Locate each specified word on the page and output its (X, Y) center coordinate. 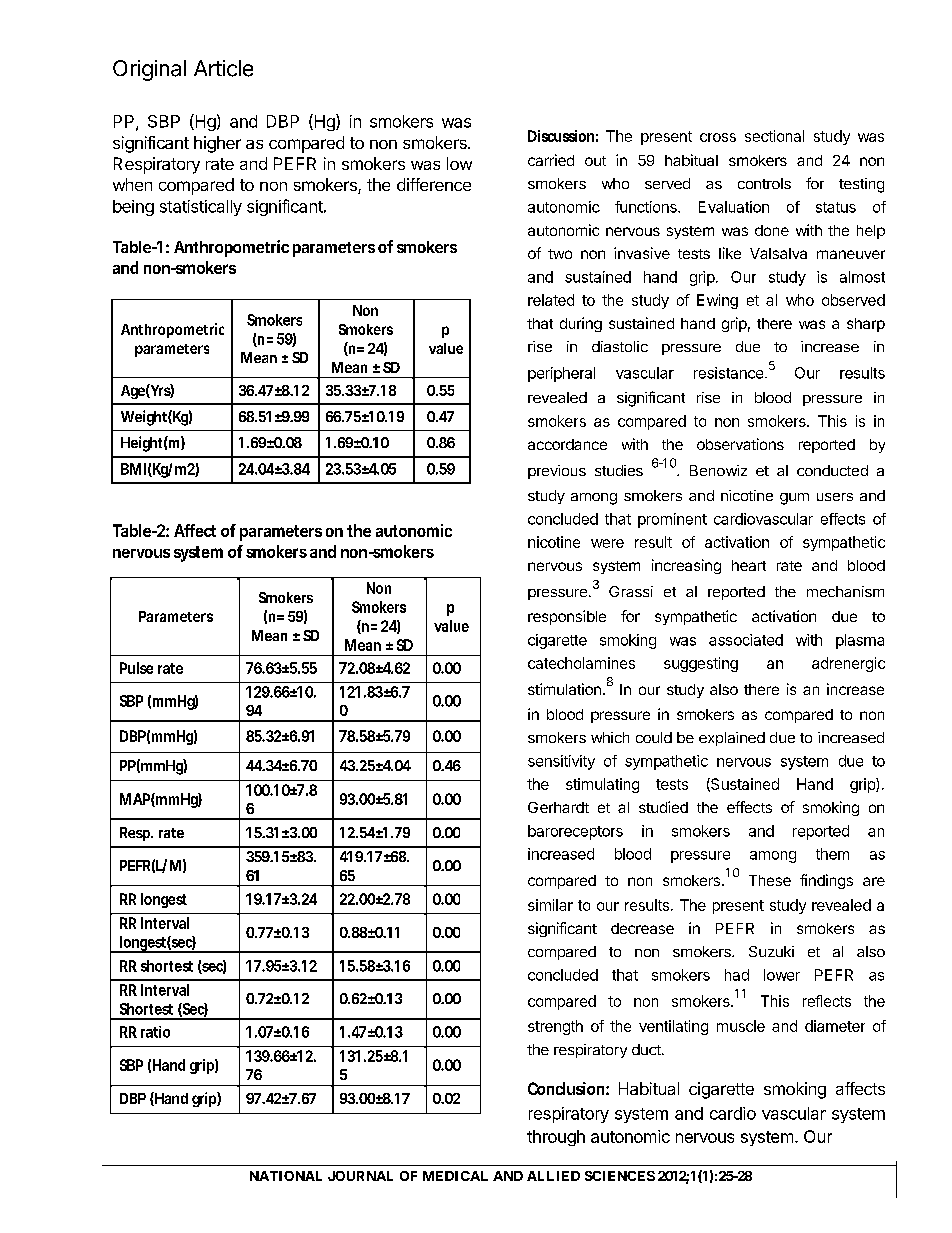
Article (223, 68)
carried (551, 160)
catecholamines (581, 663)
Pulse (136, 668)
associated (746, 640)
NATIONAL (286, 1176)
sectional (774, 136)
